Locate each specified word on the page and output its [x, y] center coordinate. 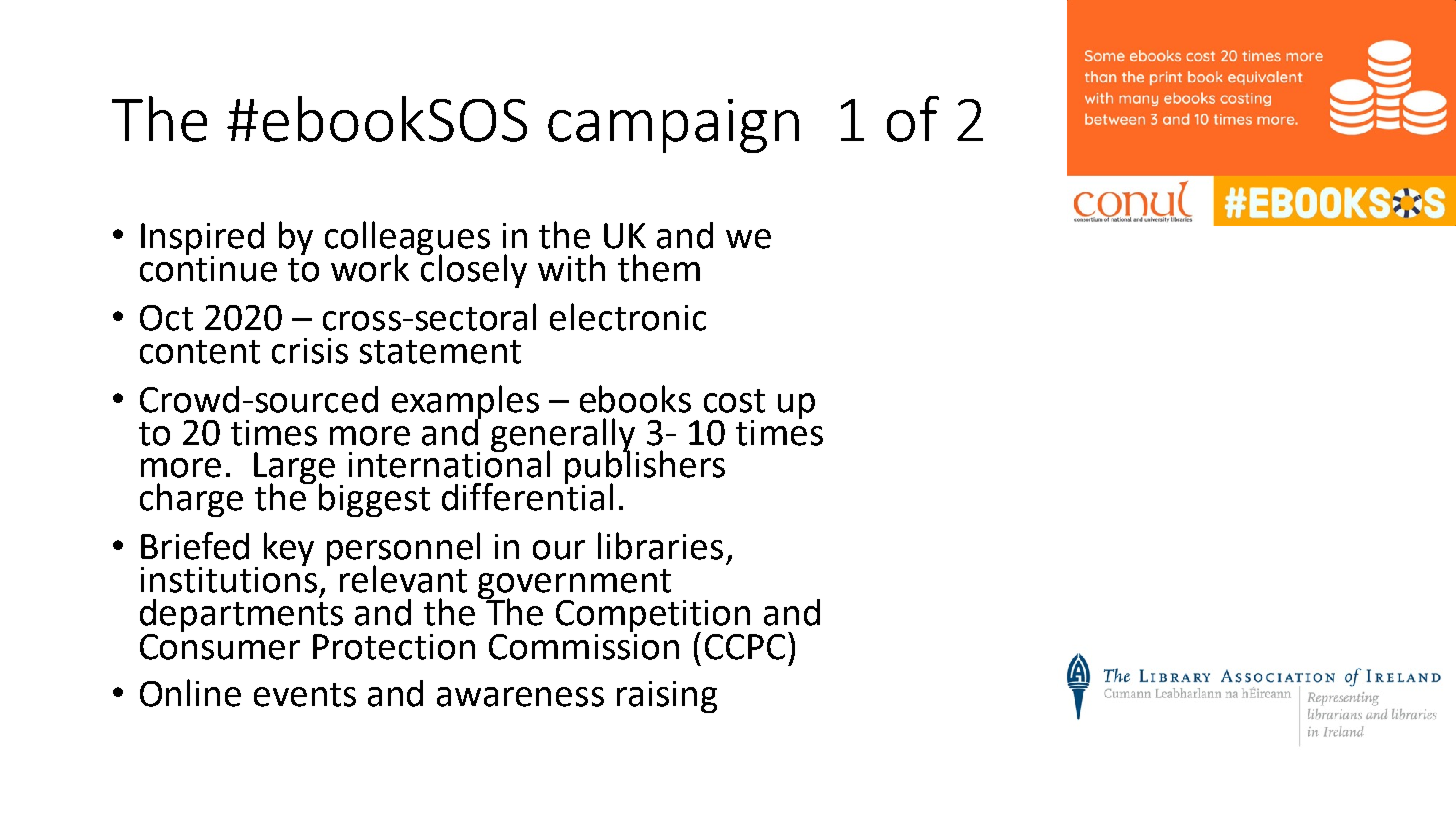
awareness [520, 697]
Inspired [202, 239]
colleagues [407, 239]
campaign [673, 126]
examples [465, 403]
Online [190, 693]
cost [734, 401]
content [200, 352]
